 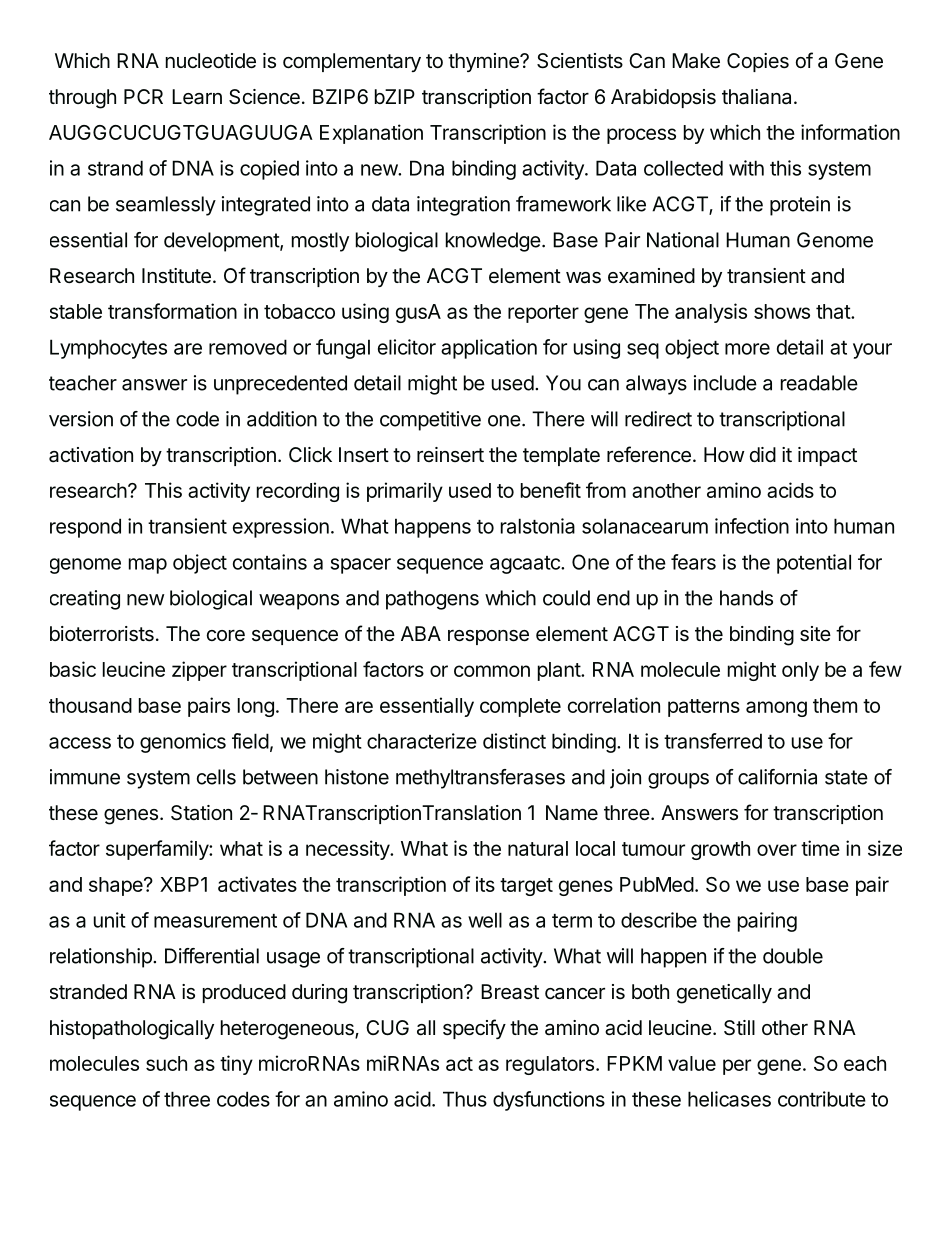 I want to click on Learn, so click(x=197, y=97).
